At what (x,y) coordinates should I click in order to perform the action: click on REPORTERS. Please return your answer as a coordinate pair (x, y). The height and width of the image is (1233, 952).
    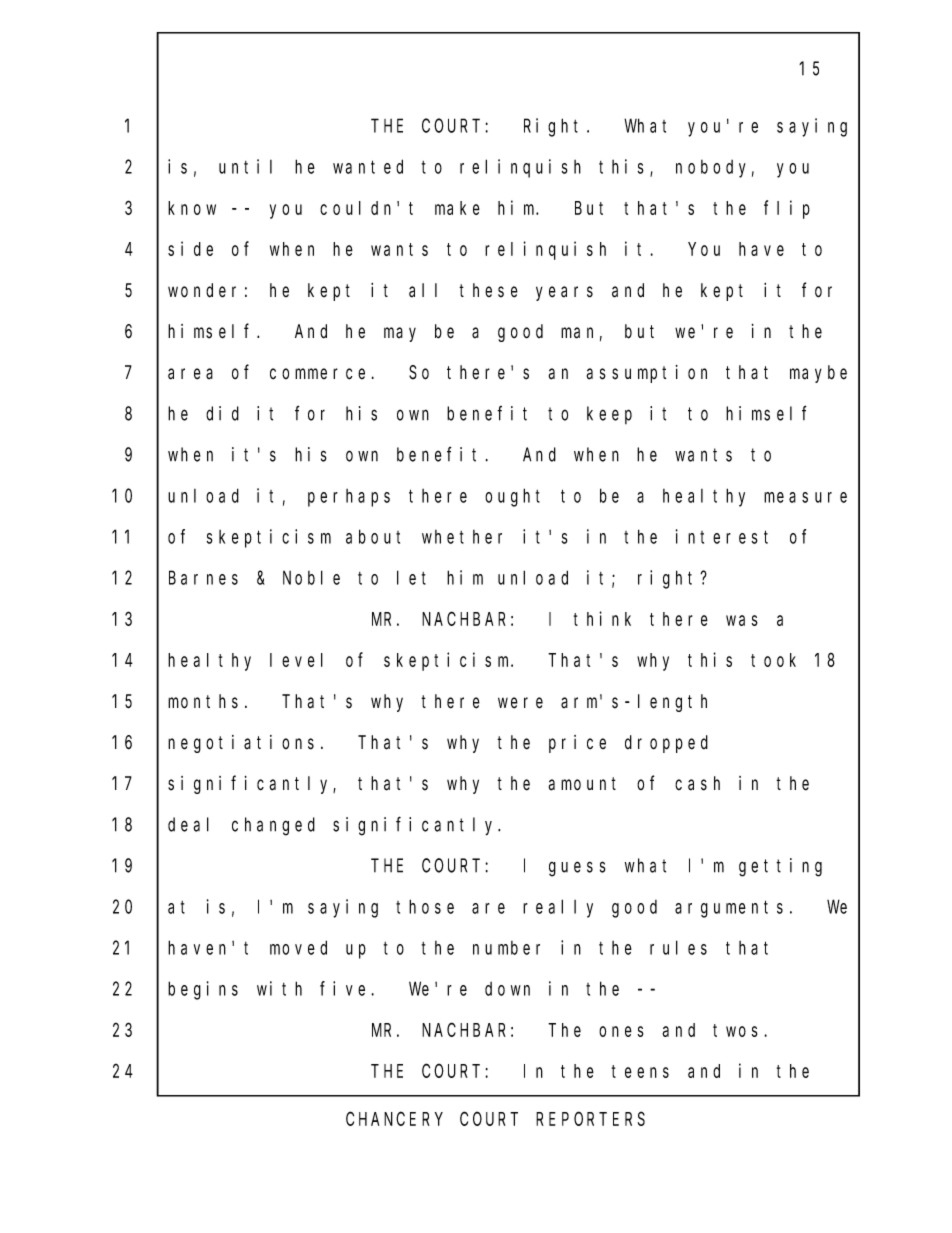
    Looking at the image, I should click on (590, 1119).
